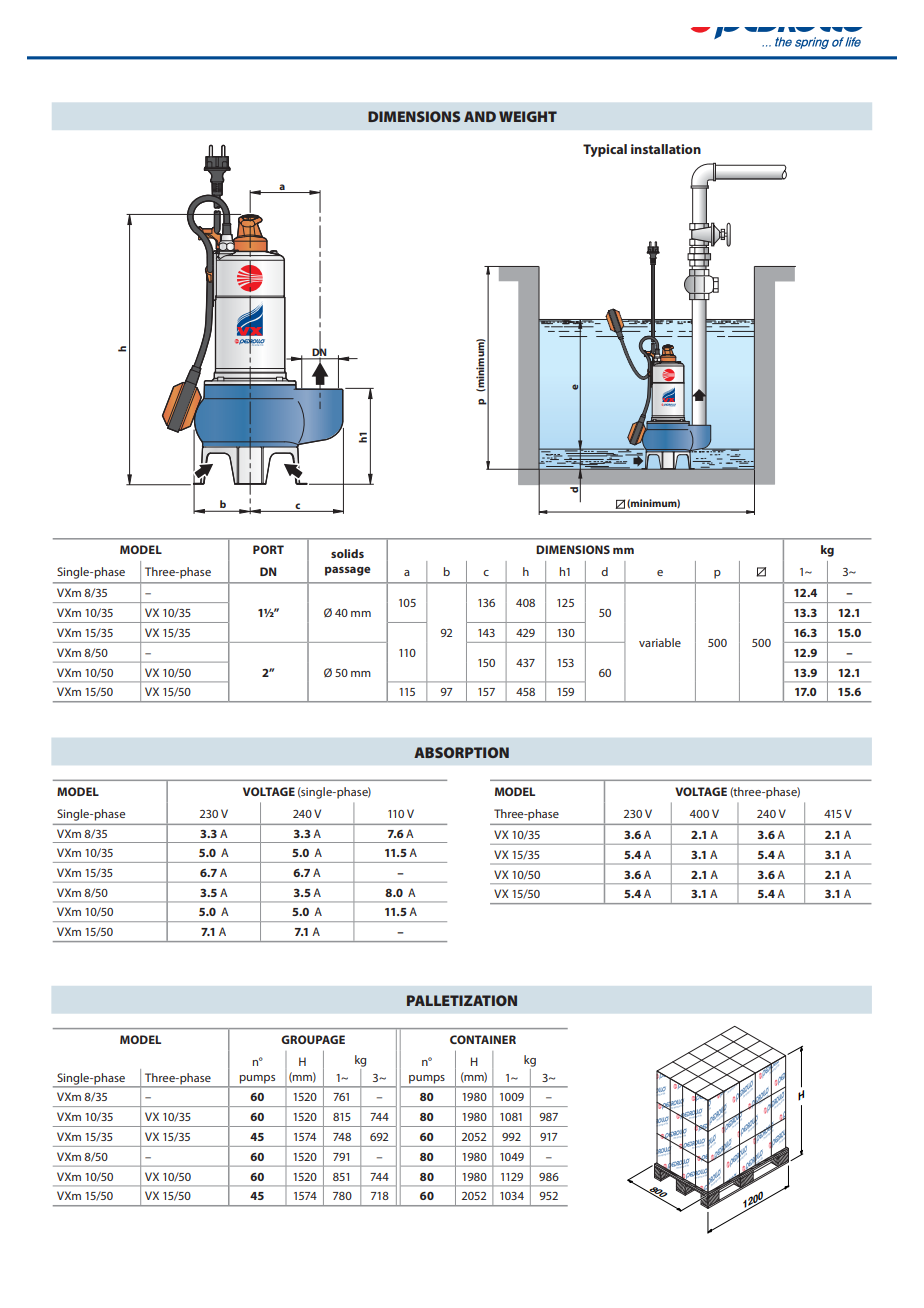  Describe the element at coordinates (483, 1039) in the screenshot. I see `CONTAINER` at that location.
